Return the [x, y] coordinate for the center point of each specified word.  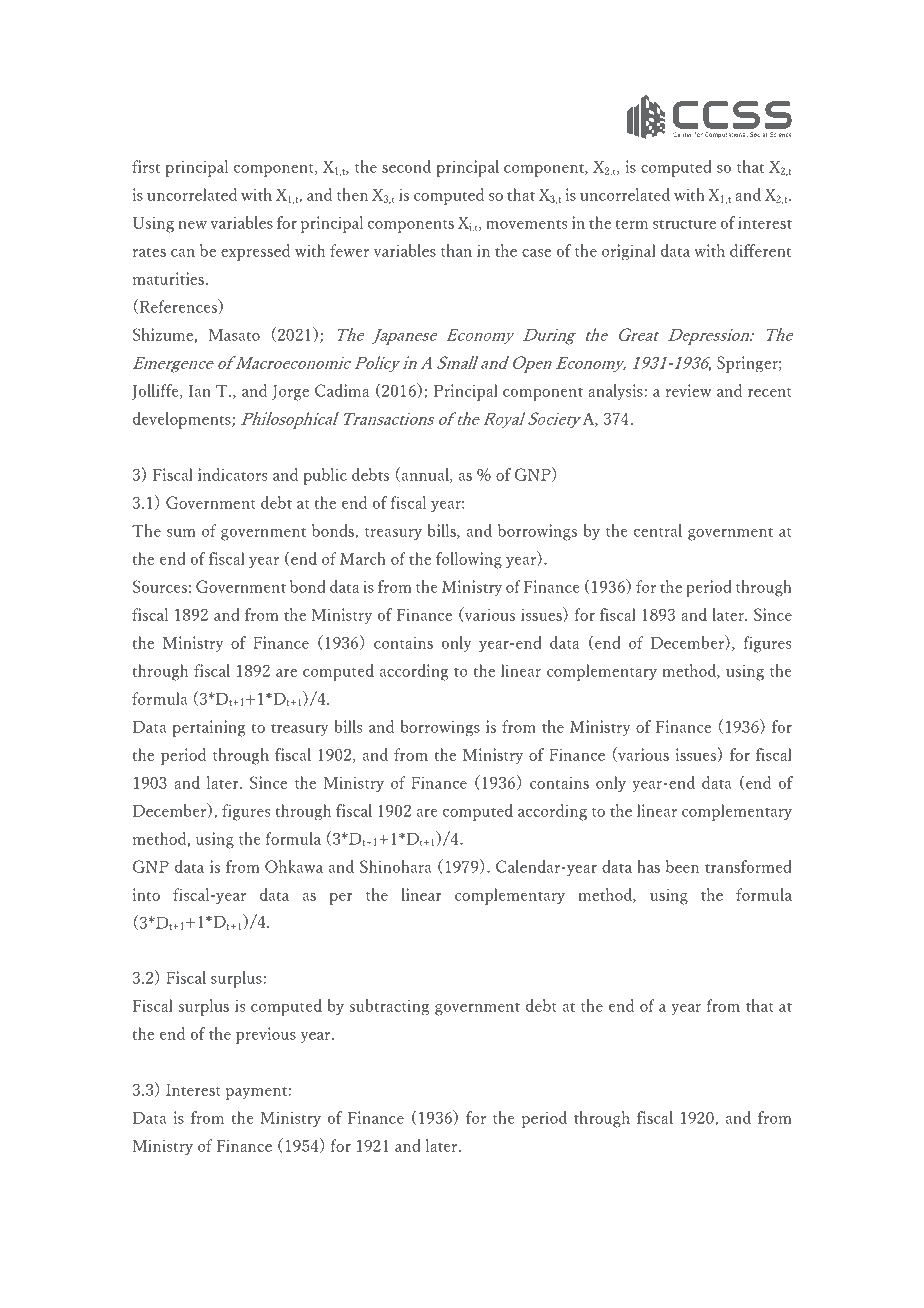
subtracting [389, 1007]
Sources [160, 586]
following [469, 560]
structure [684, 224]
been [682, 866]
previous [266, 1035]
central [658, 530]
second [406, 166]
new [193, 225]
